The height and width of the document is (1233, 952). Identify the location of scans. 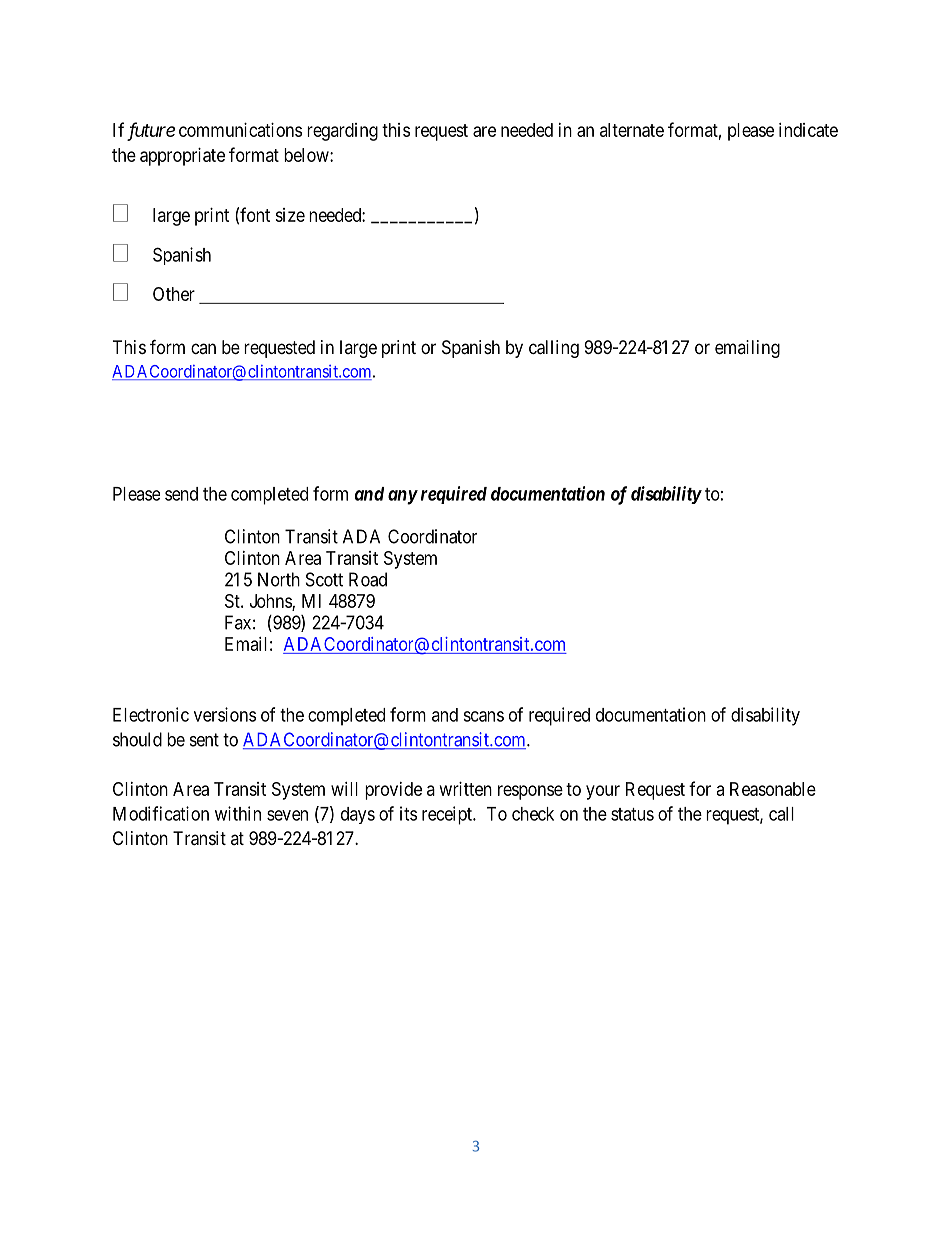
(483, 716).
